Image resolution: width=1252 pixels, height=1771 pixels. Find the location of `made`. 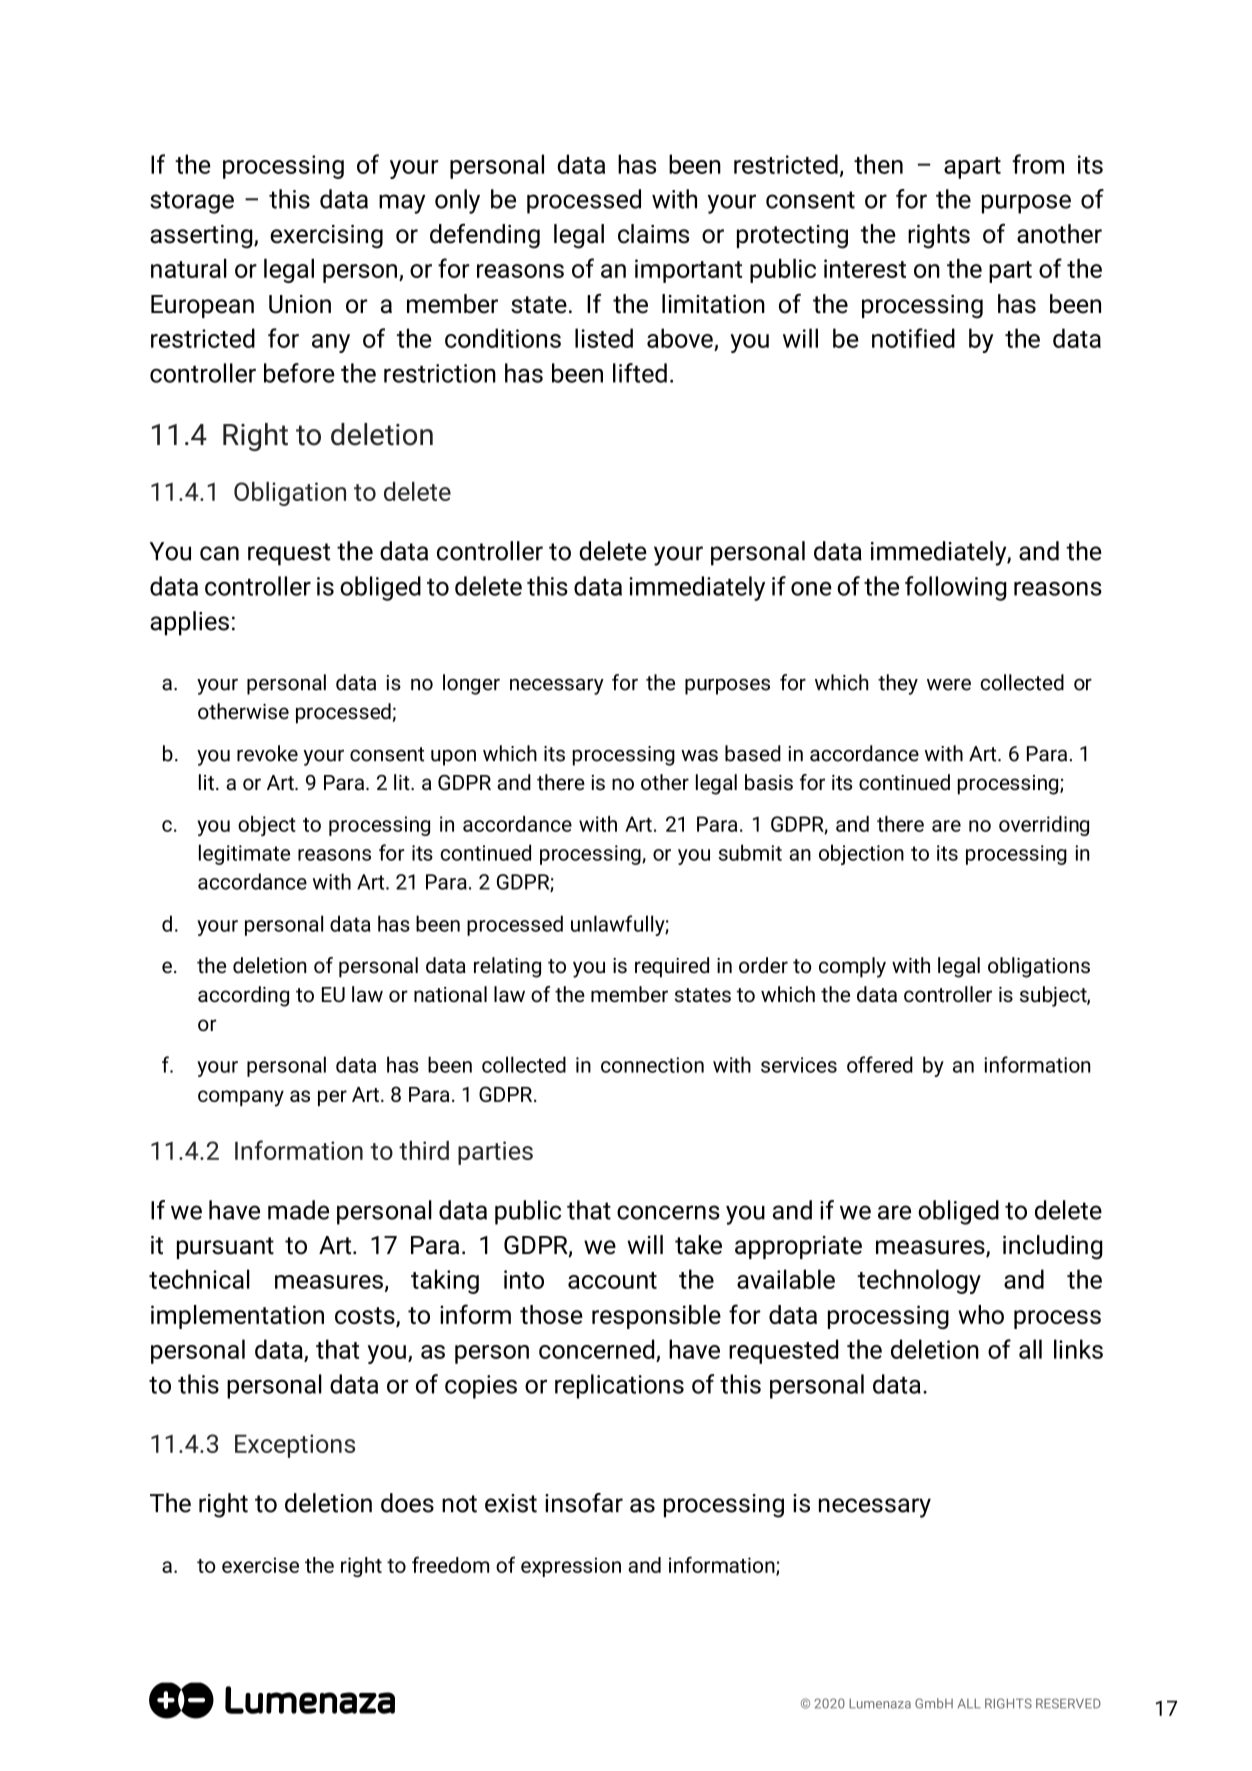

made is located at coordinates (298, 1210).
